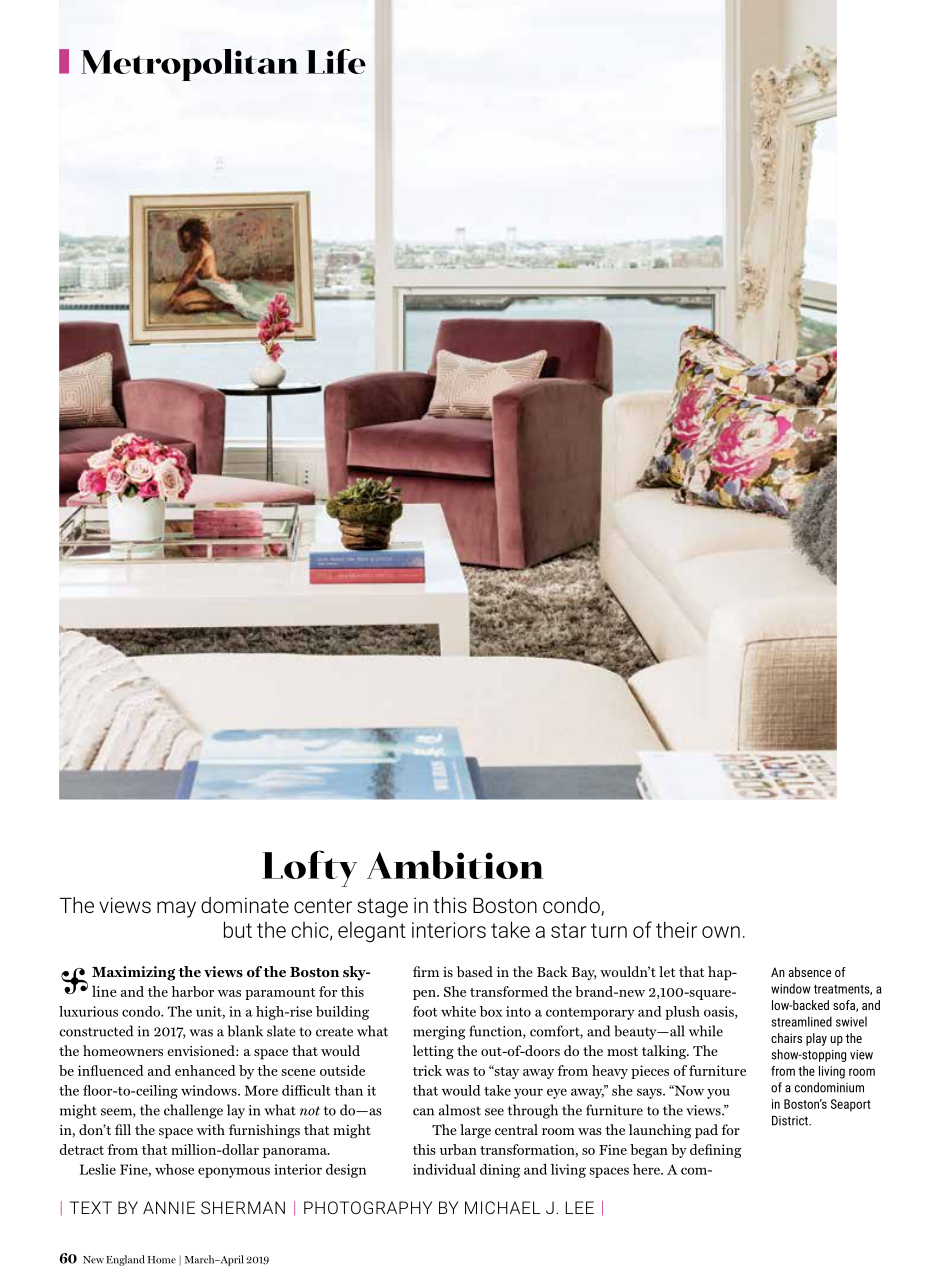 This image has width=947, height=1288. I want to click on stage, so click(382, 908).
